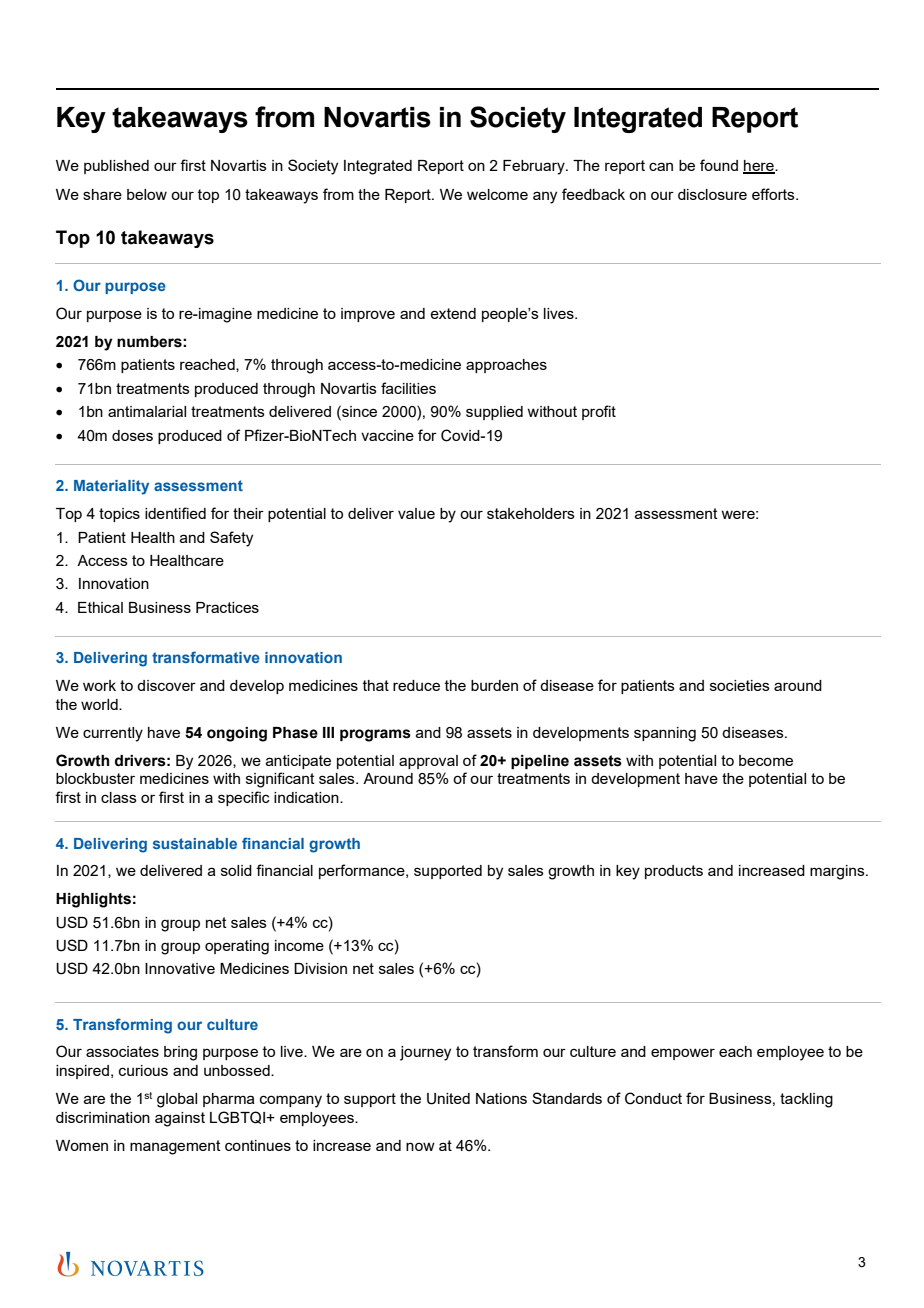 This screenshot has width=924, height=1308. Describe the element at coordinates (428, 762) in the screenshot. I see `approval` at that location.
